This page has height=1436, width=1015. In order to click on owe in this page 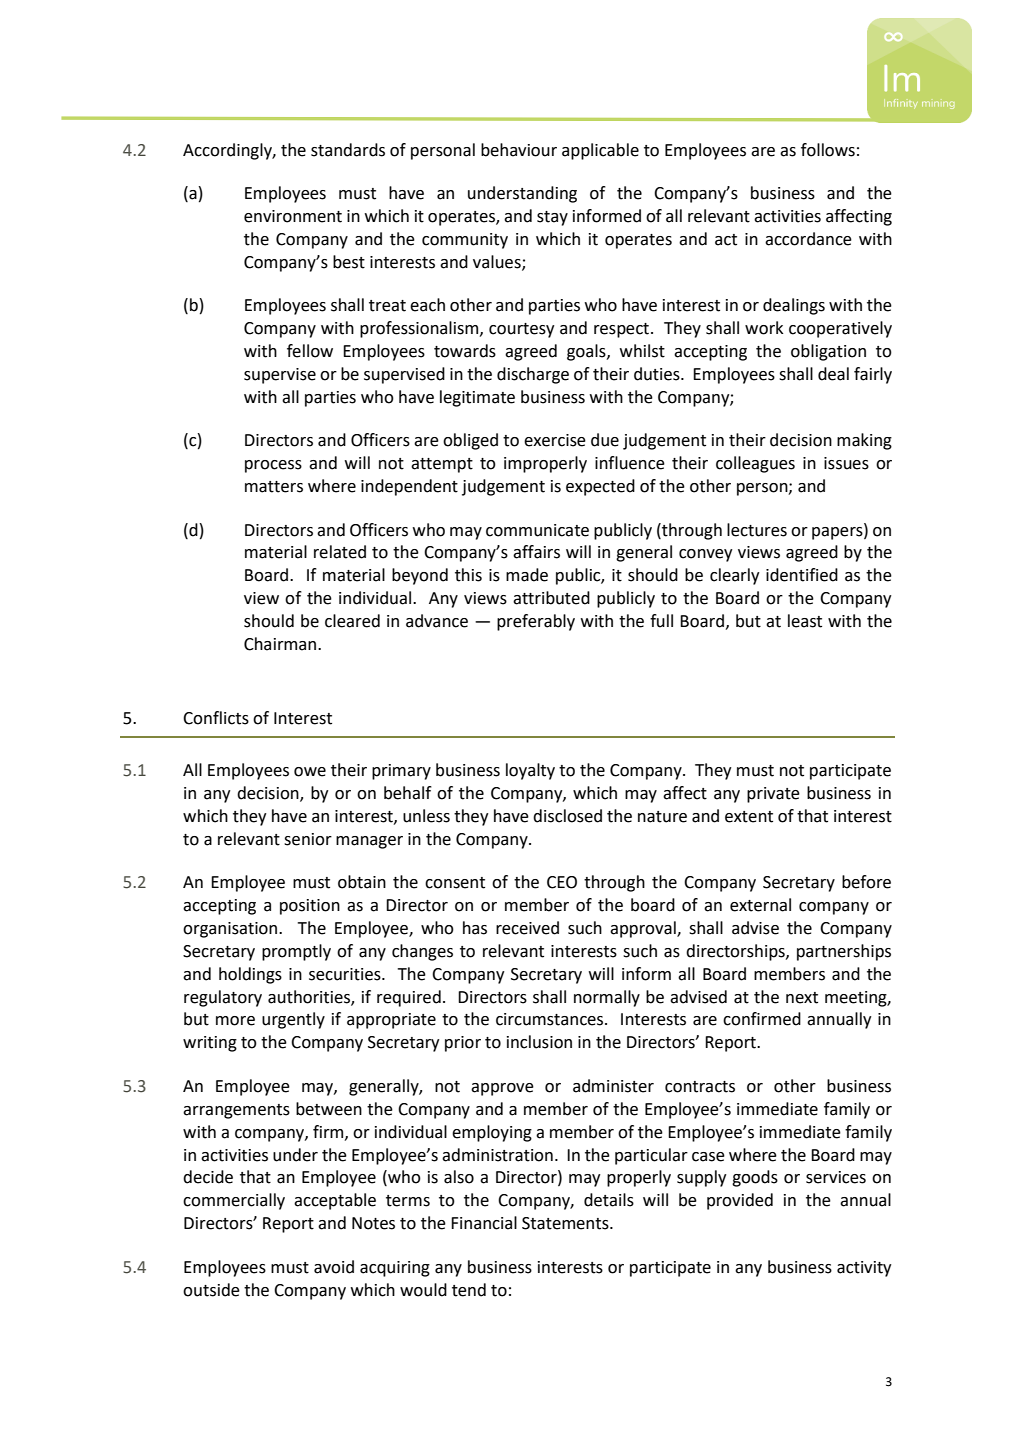, I will do `click(310, 772)`.
